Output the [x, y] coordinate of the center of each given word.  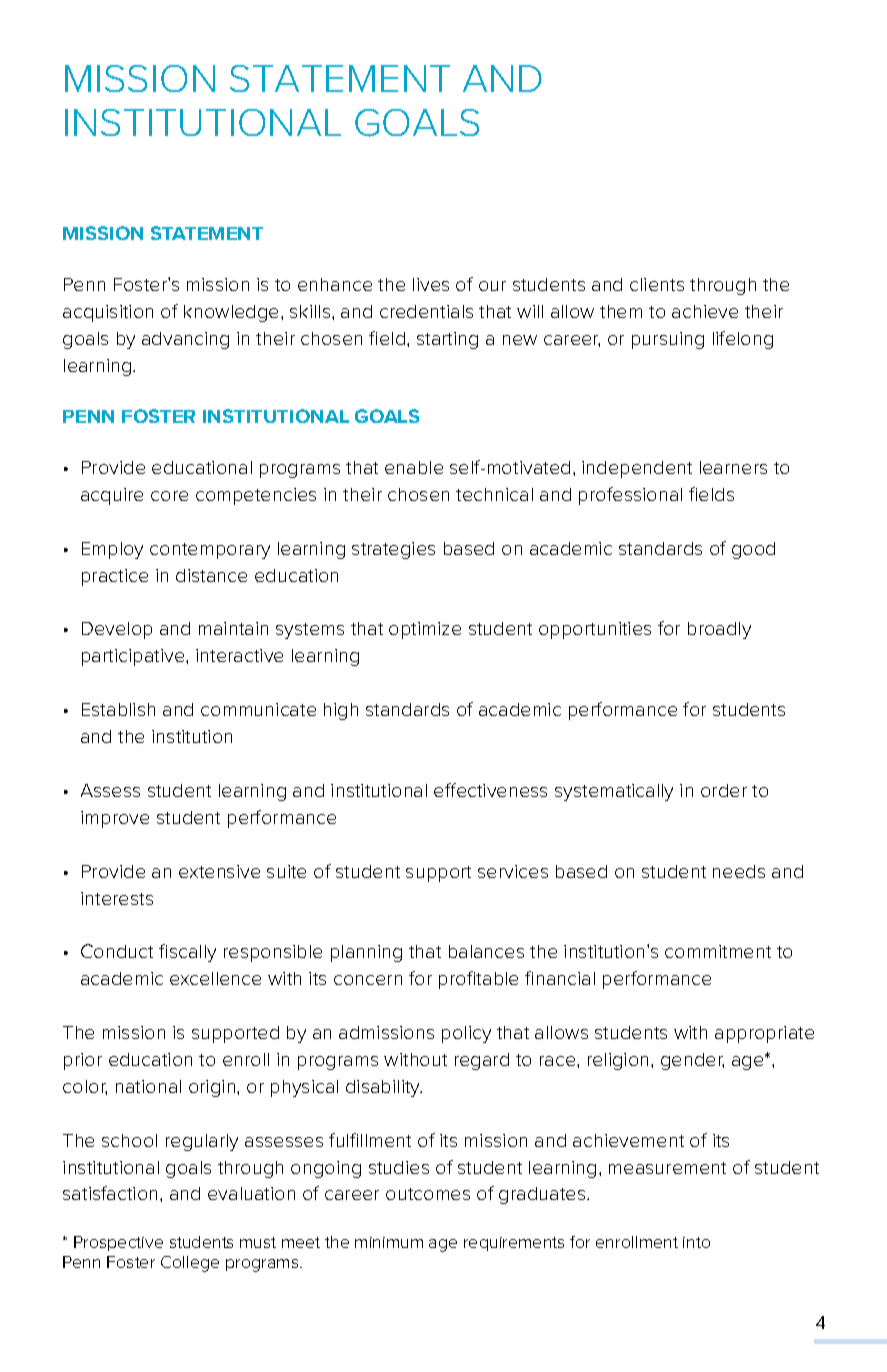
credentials [426, 311]
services [513, 871]
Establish [118, 709]
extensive [219, 871]
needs [739, 871]
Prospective [118, 1243]
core [169, 496]
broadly [719, 630]
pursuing [668, 340]
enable [414, 467]
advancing [185, 340]
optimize [425, 630]
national [148, 1086]
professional [630, 496]
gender [692, 1061]
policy [466, 1034]
